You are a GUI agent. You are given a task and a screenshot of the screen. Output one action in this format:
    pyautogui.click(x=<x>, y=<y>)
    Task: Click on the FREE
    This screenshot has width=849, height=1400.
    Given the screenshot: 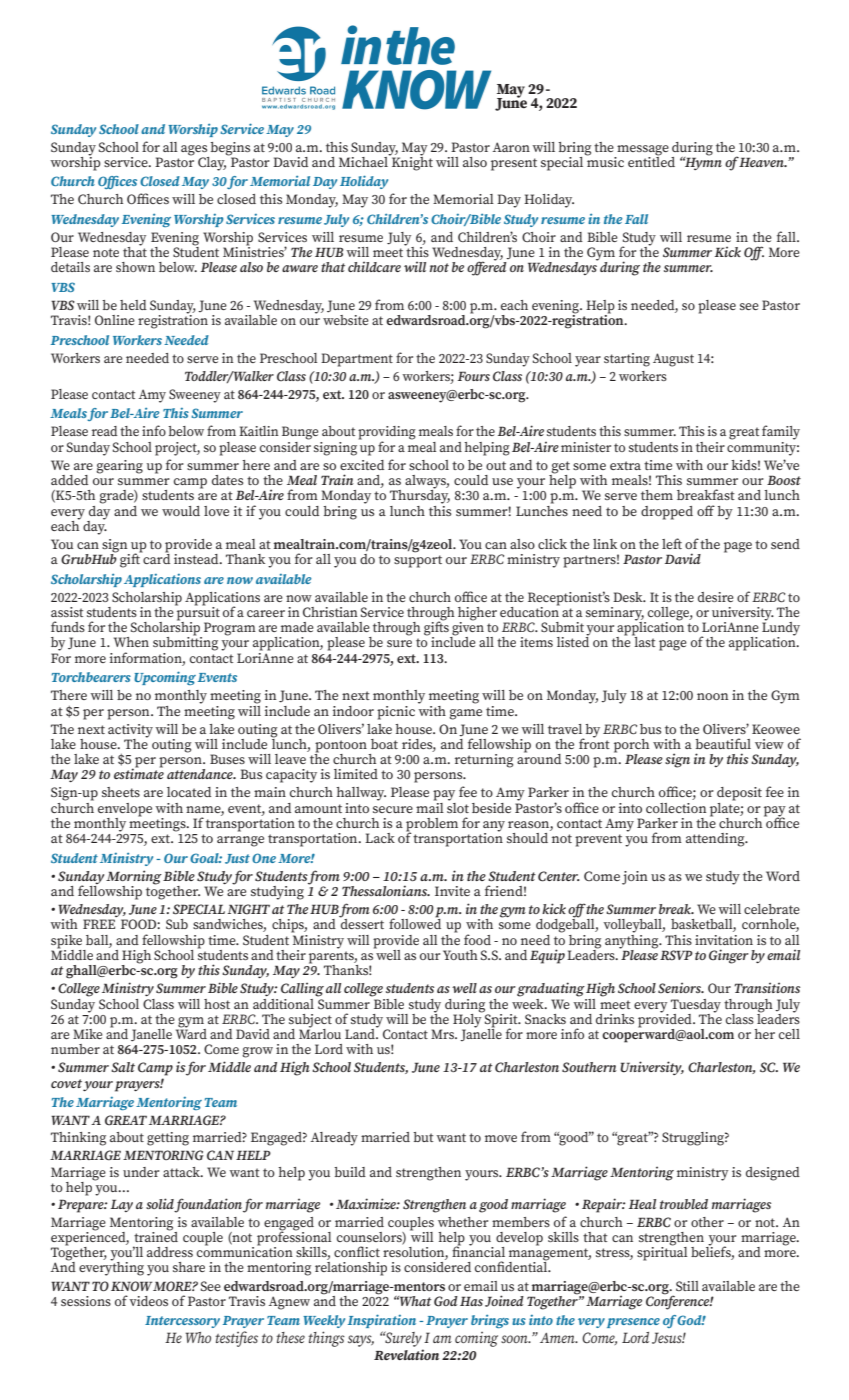 What is the action you would take?
    pyautogui.click(x=99, y=924)
